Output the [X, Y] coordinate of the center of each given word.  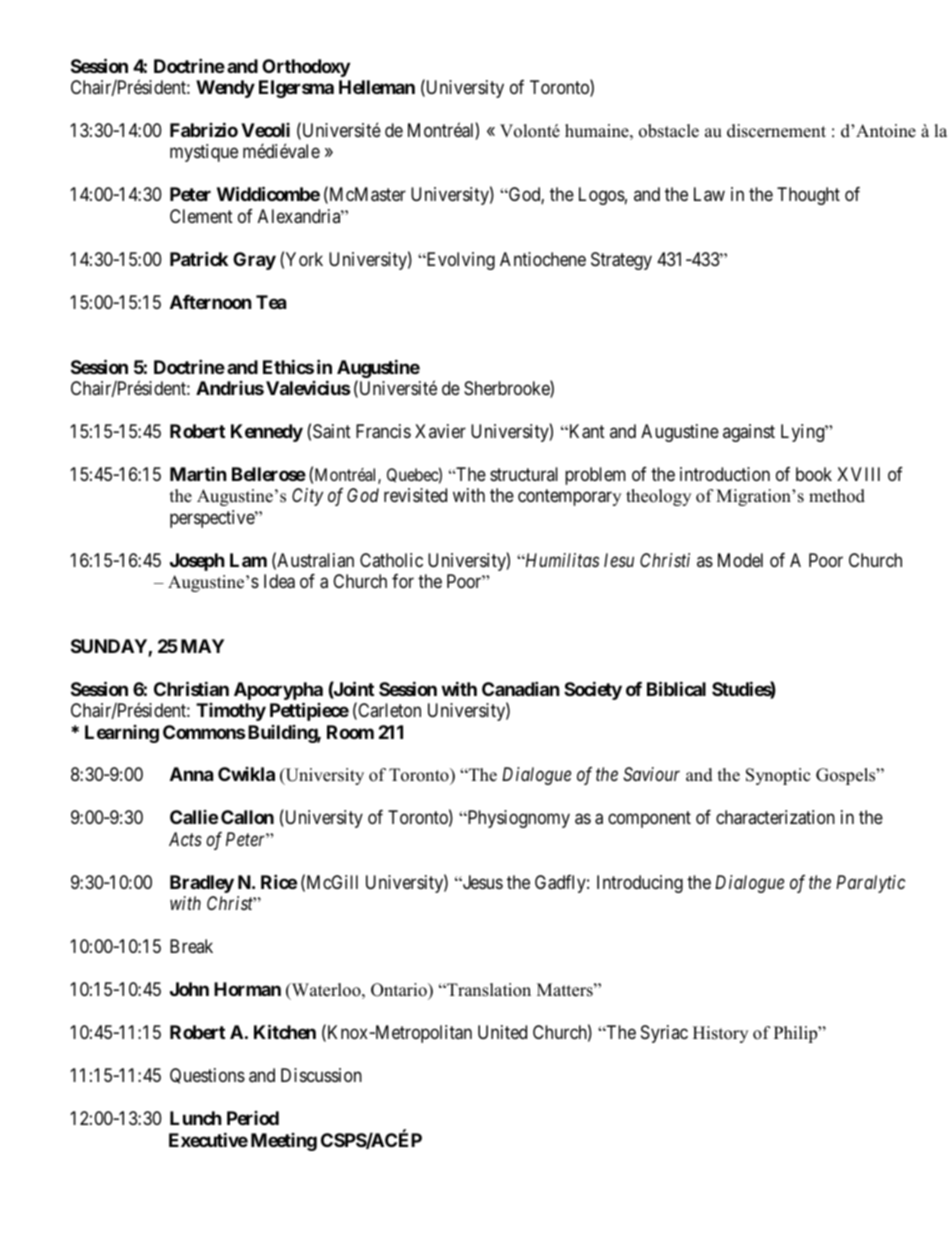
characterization [775, 817]
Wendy [225, 89]
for [403, 581]
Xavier [440, 431]
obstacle [669, 131]
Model [740, 560]
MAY [202, 646]
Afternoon [211, 302]
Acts [185, 839]
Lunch [196, 1118]
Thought [808, 196]
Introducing [640, 884]
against [749, 433]
